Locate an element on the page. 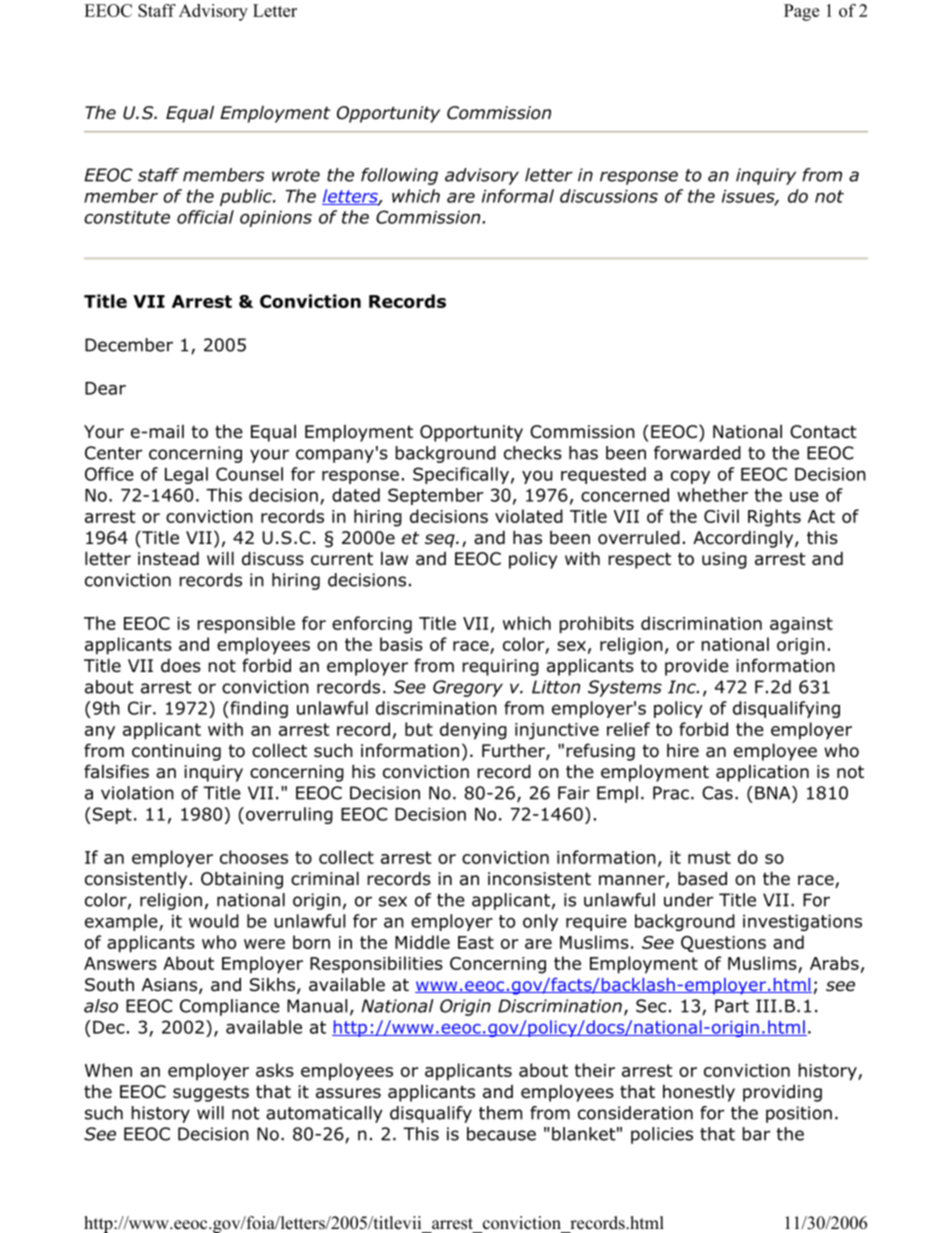 This document has width=952, height=1233. official is located at coordinates (205, 217).
